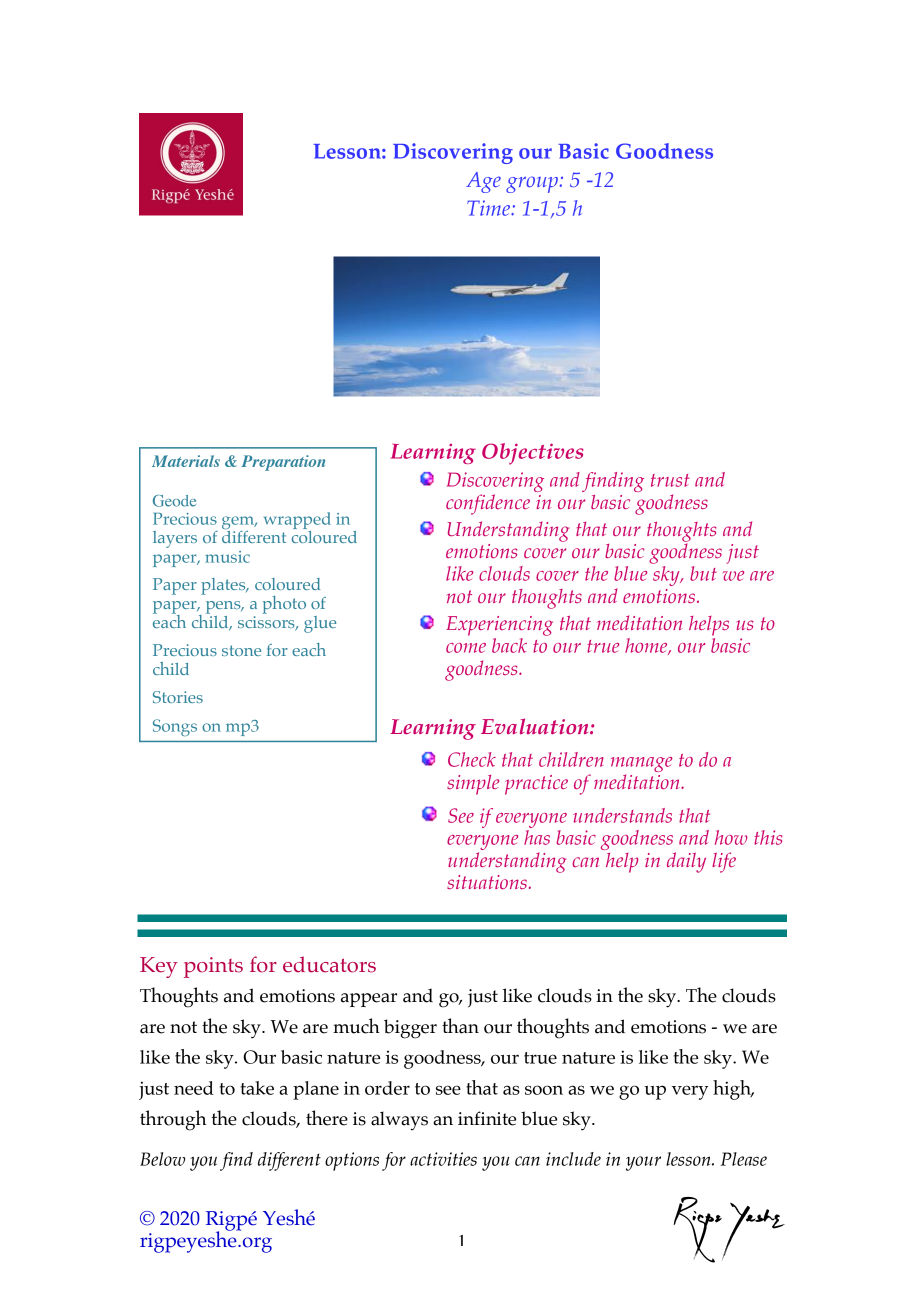 The height and width of the page is (1308, 924). Describe the element at coordinates (173, 1120) in the page. I see `through` at that location.
